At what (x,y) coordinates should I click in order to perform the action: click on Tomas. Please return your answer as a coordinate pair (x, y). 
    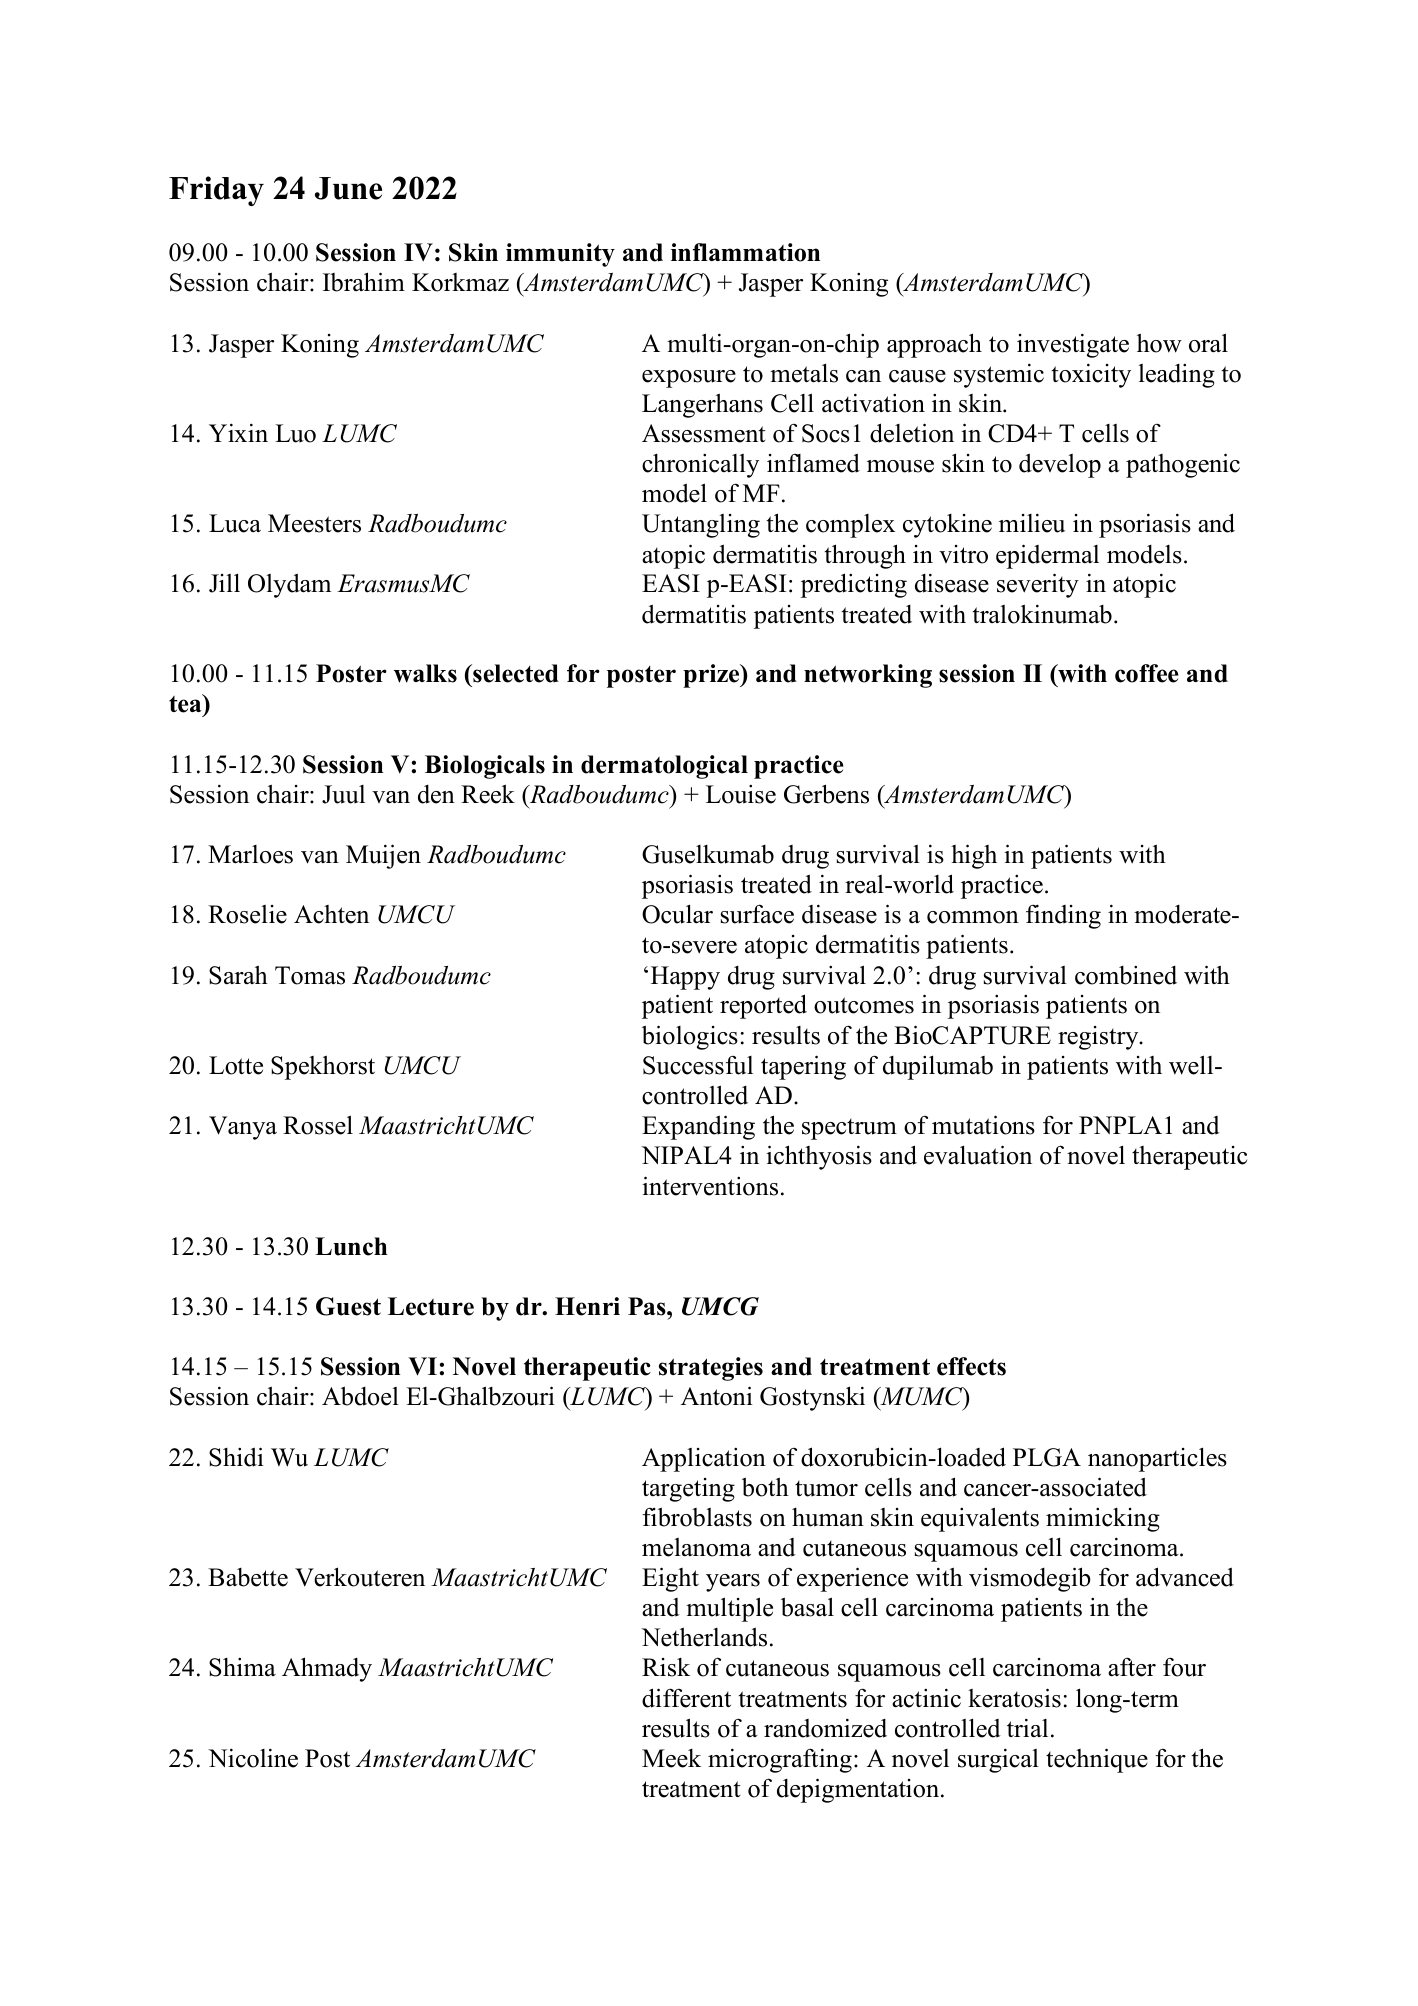
    Looking at the image, I should click on (310, 975).
